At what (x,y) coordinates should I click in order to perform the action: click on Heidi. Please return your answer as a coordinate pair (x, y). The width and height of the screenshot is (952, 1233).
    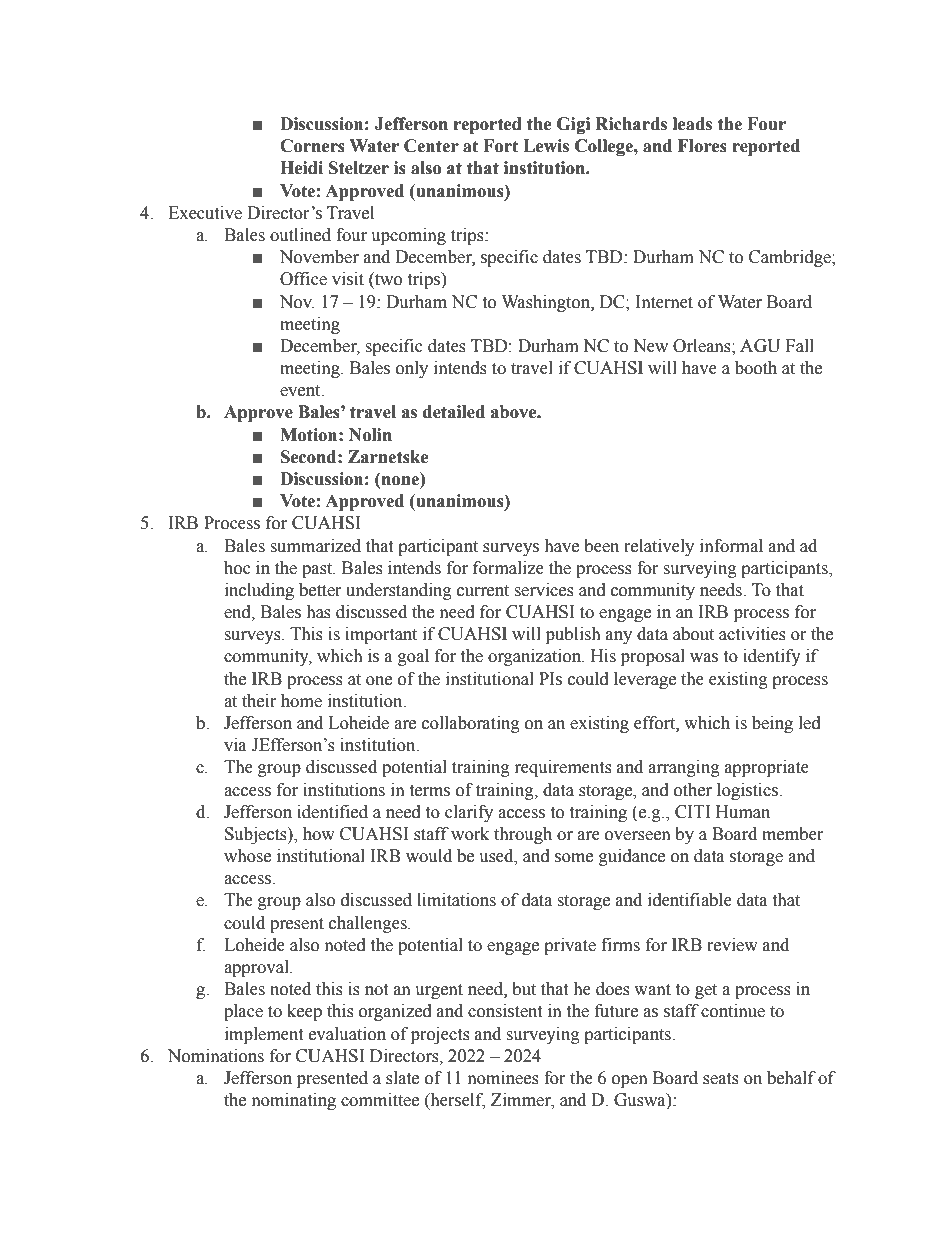
    Looking at the image, I should click on (301, 168).
